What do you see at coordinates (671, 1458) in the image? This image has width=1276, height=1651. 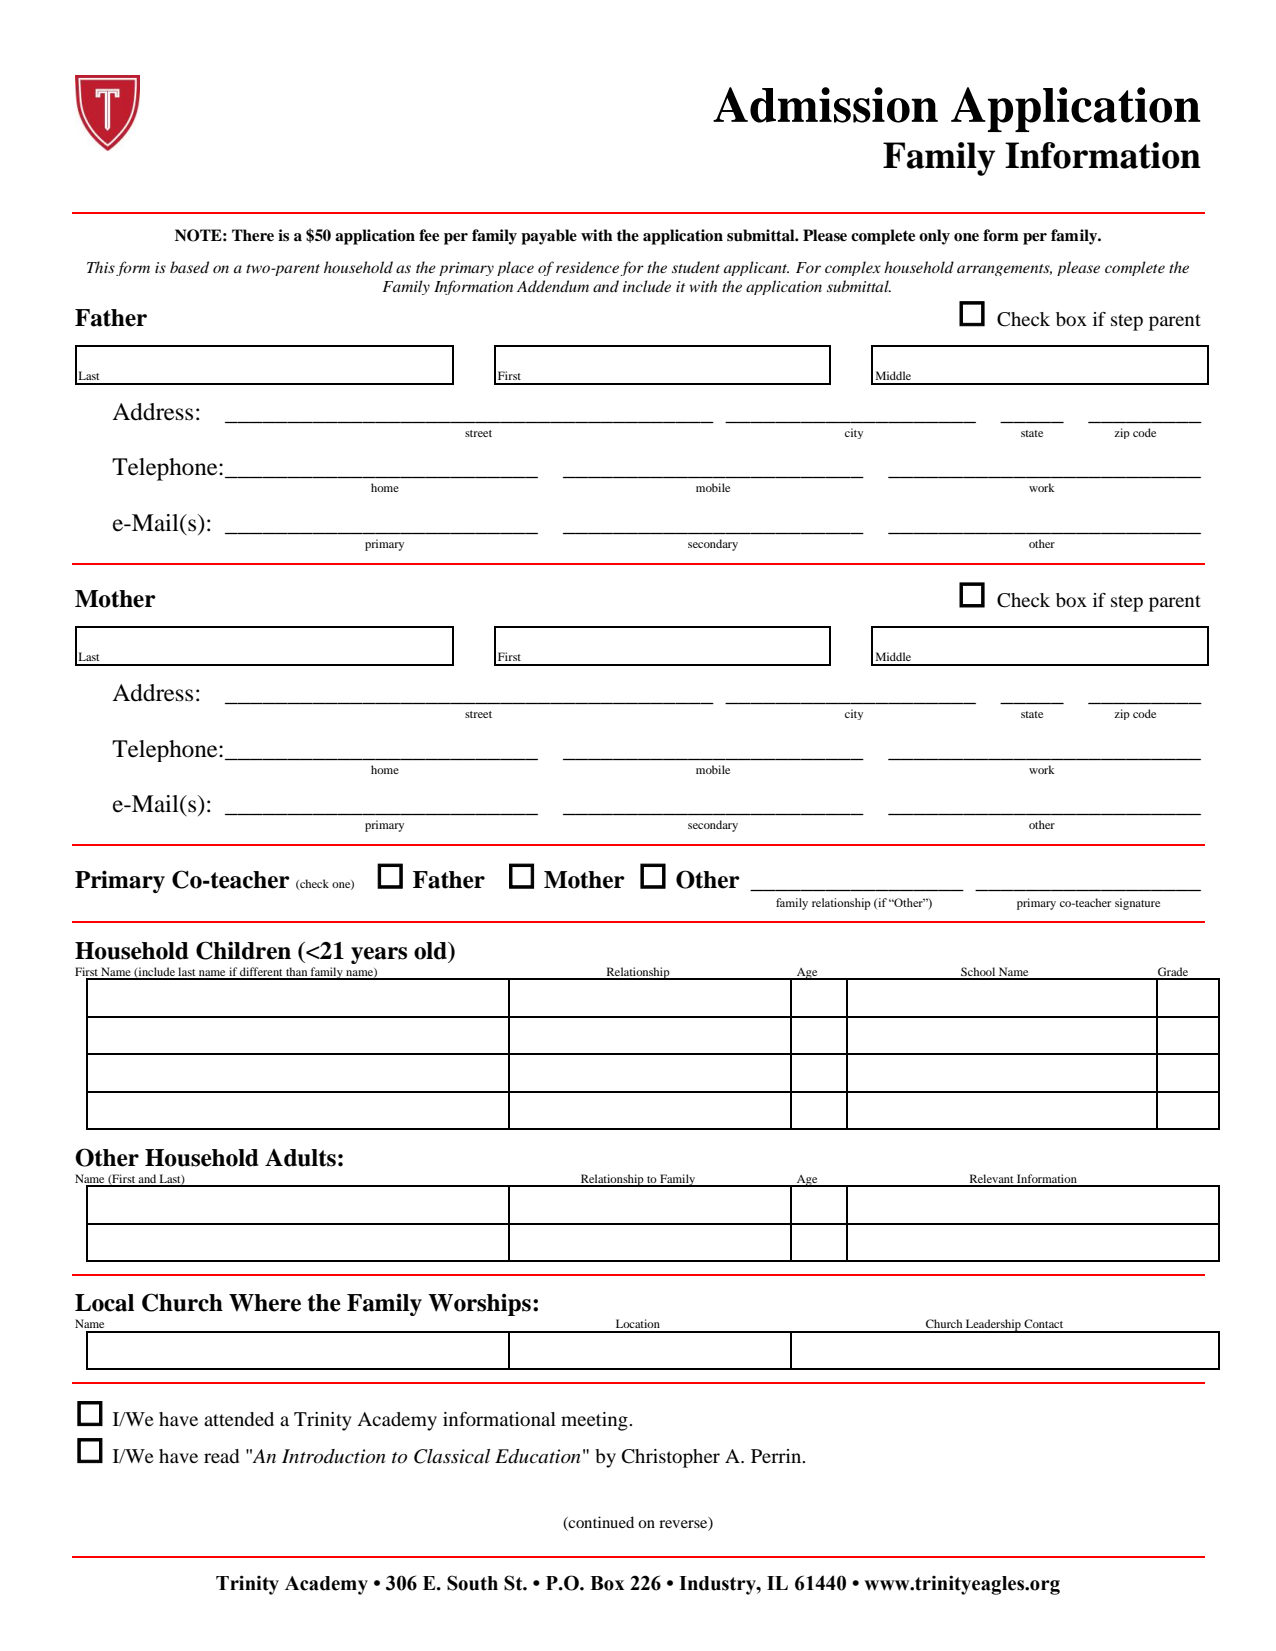 I see `Christopher` at bounding box center [671, 1458].
